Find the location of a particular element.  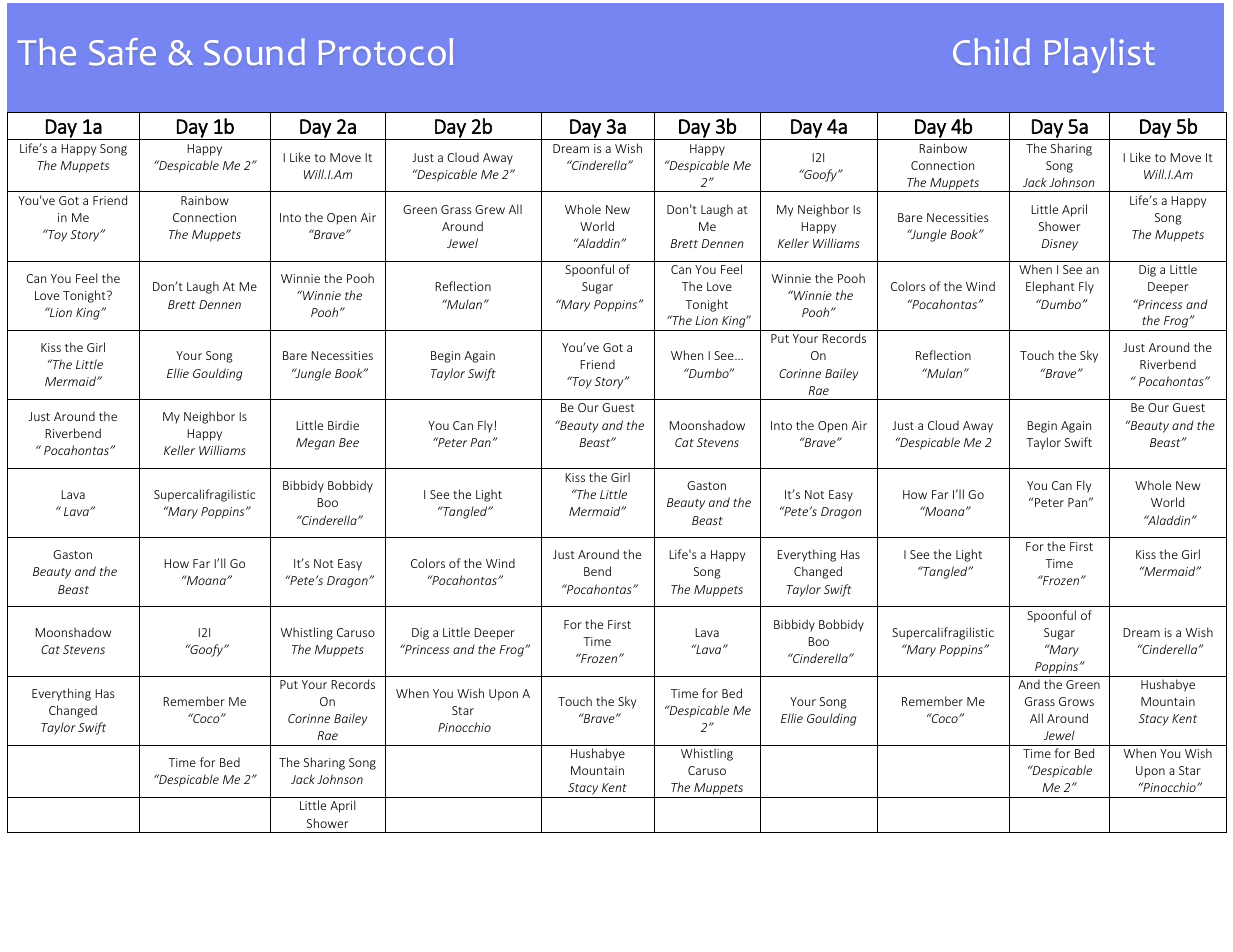

Disney is located at coordinates (1059, 245).
